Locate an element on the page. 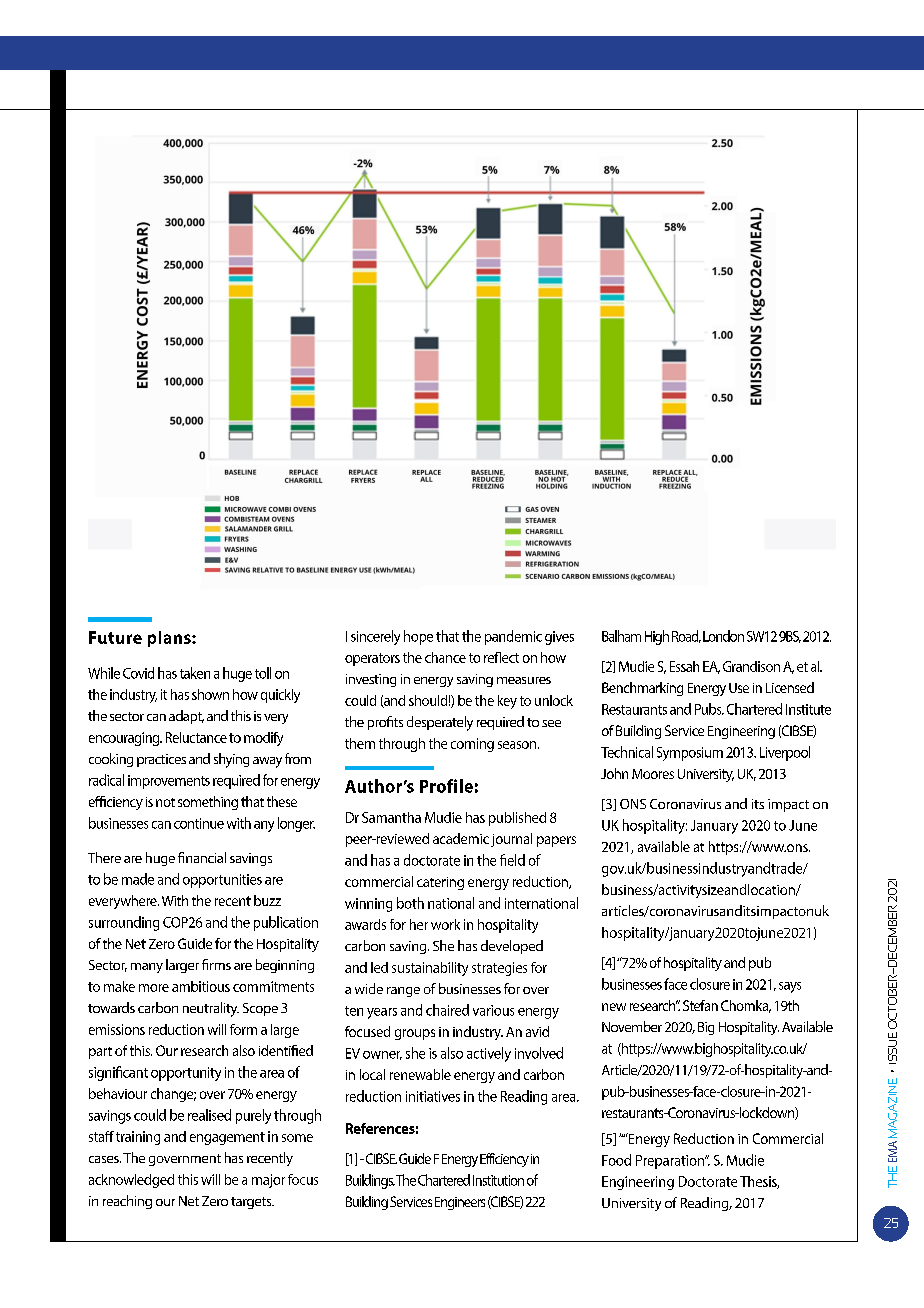 The height and width of the page is (1308, 924). Moores is located at coordinates (653, 774).
